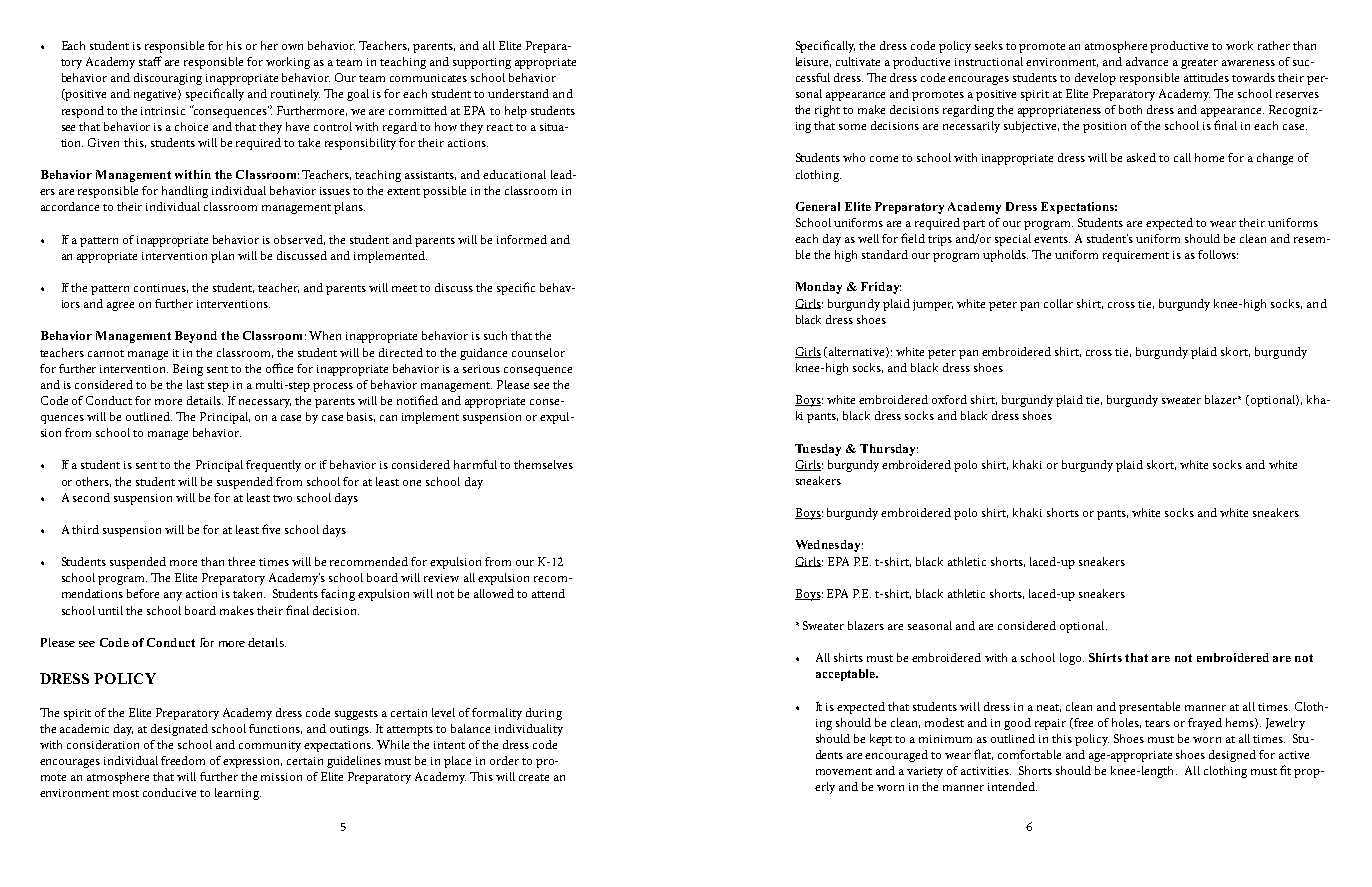  What do you see at coordinates (238, 794) in the image?
I see `learning` at bounding box center [238, 794].
